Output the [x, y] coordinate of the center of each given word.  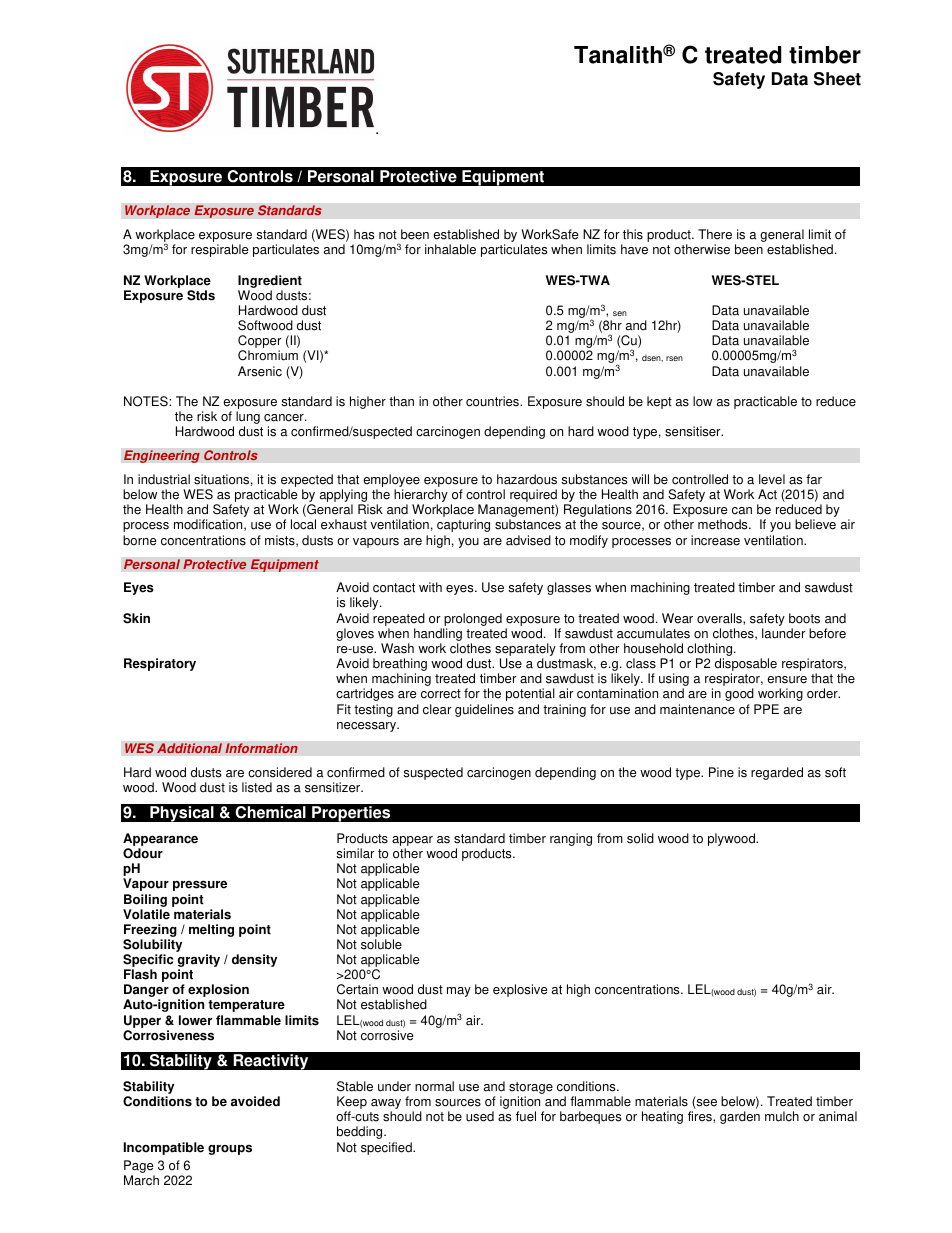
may [459, 992]
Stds [201, 295]
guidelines [484, 710]
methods [724, 524]
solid [640, 838]
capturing [463, 525]
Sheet [837, 79]
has [364, 234]
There [715, 234]
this [633, 234]
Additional [189, 748]
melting [211, 930]
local [303, 524]
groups [230, 1150]
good [739, 694]
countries [493, 401]
